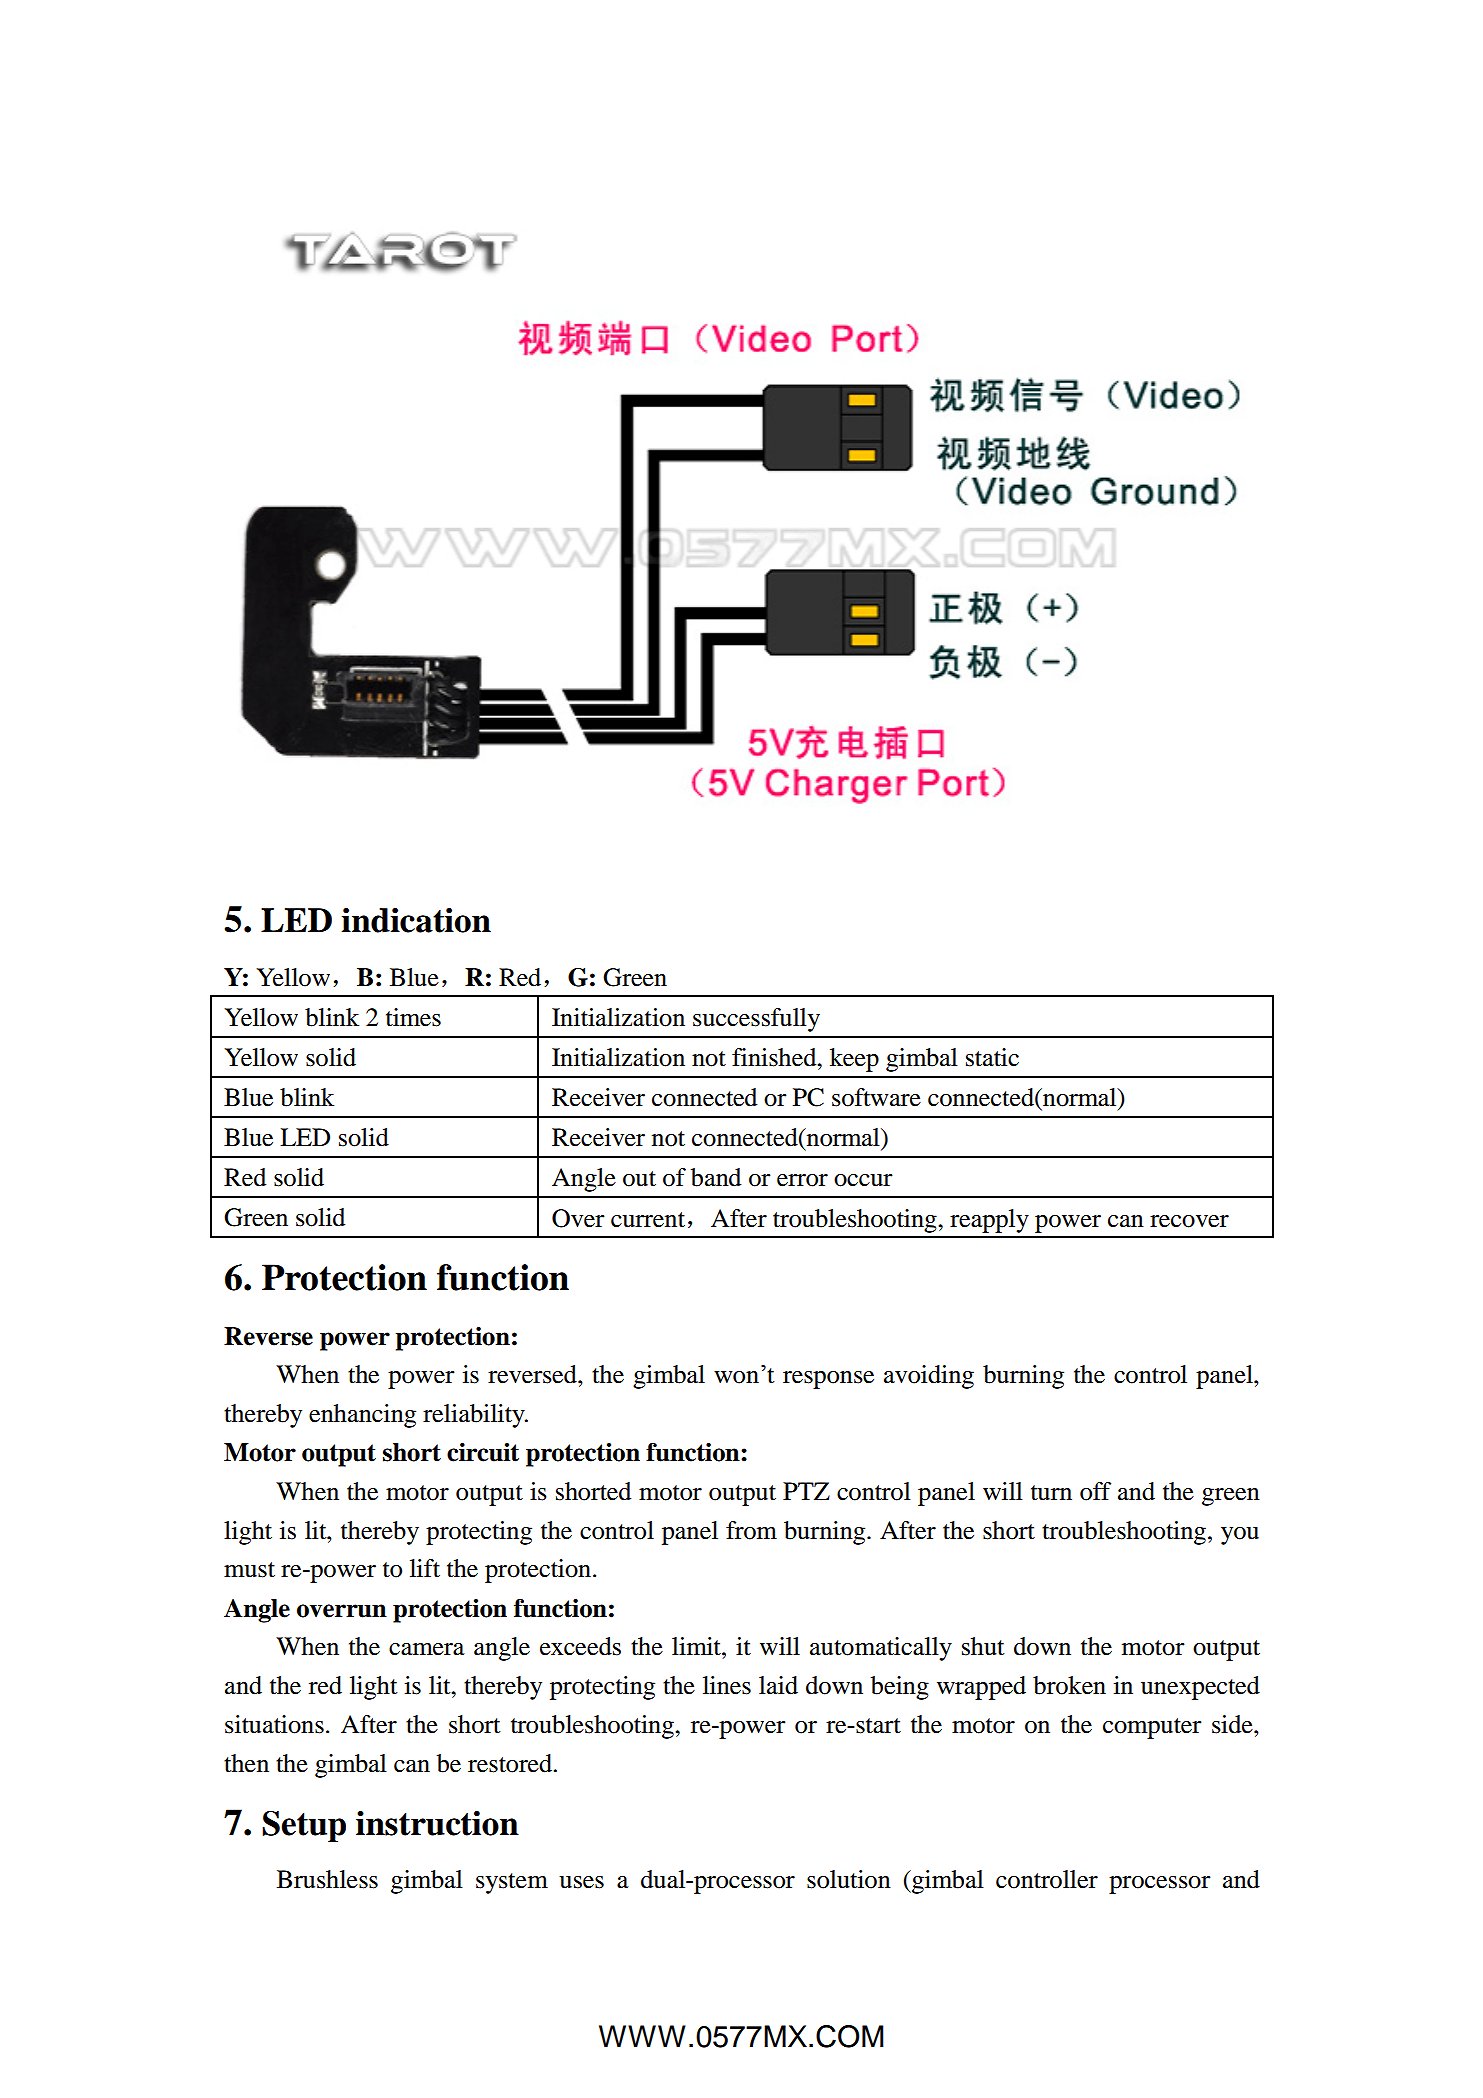 This document has width=1483, height=2098. What do you see at coordinates (756, 1020) in the document?
I see `successfully` at bounding box center [756, 1020].
